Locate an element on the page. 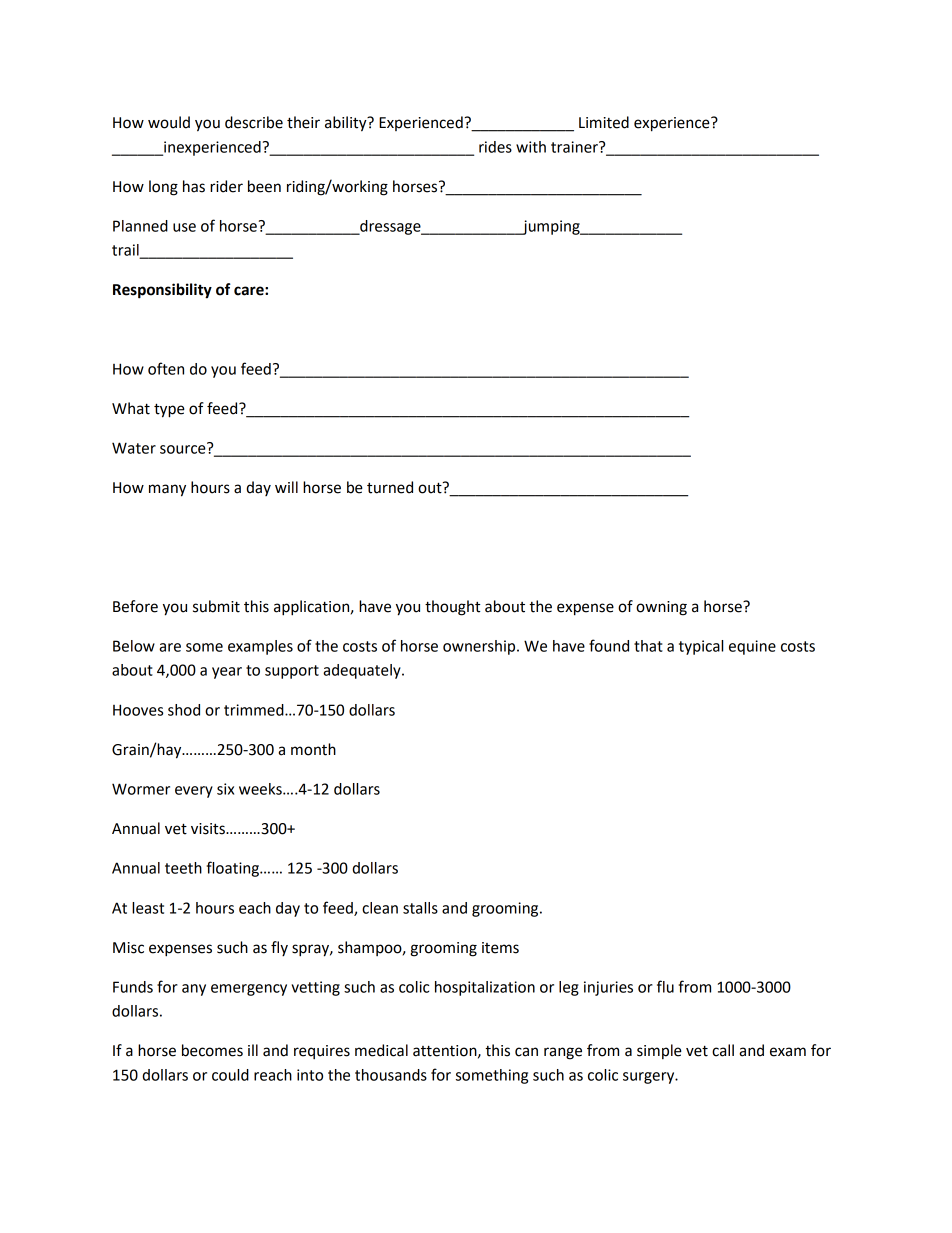 The width and height of the image is (952, 1233). turned is located at coordinates (390, 487).
